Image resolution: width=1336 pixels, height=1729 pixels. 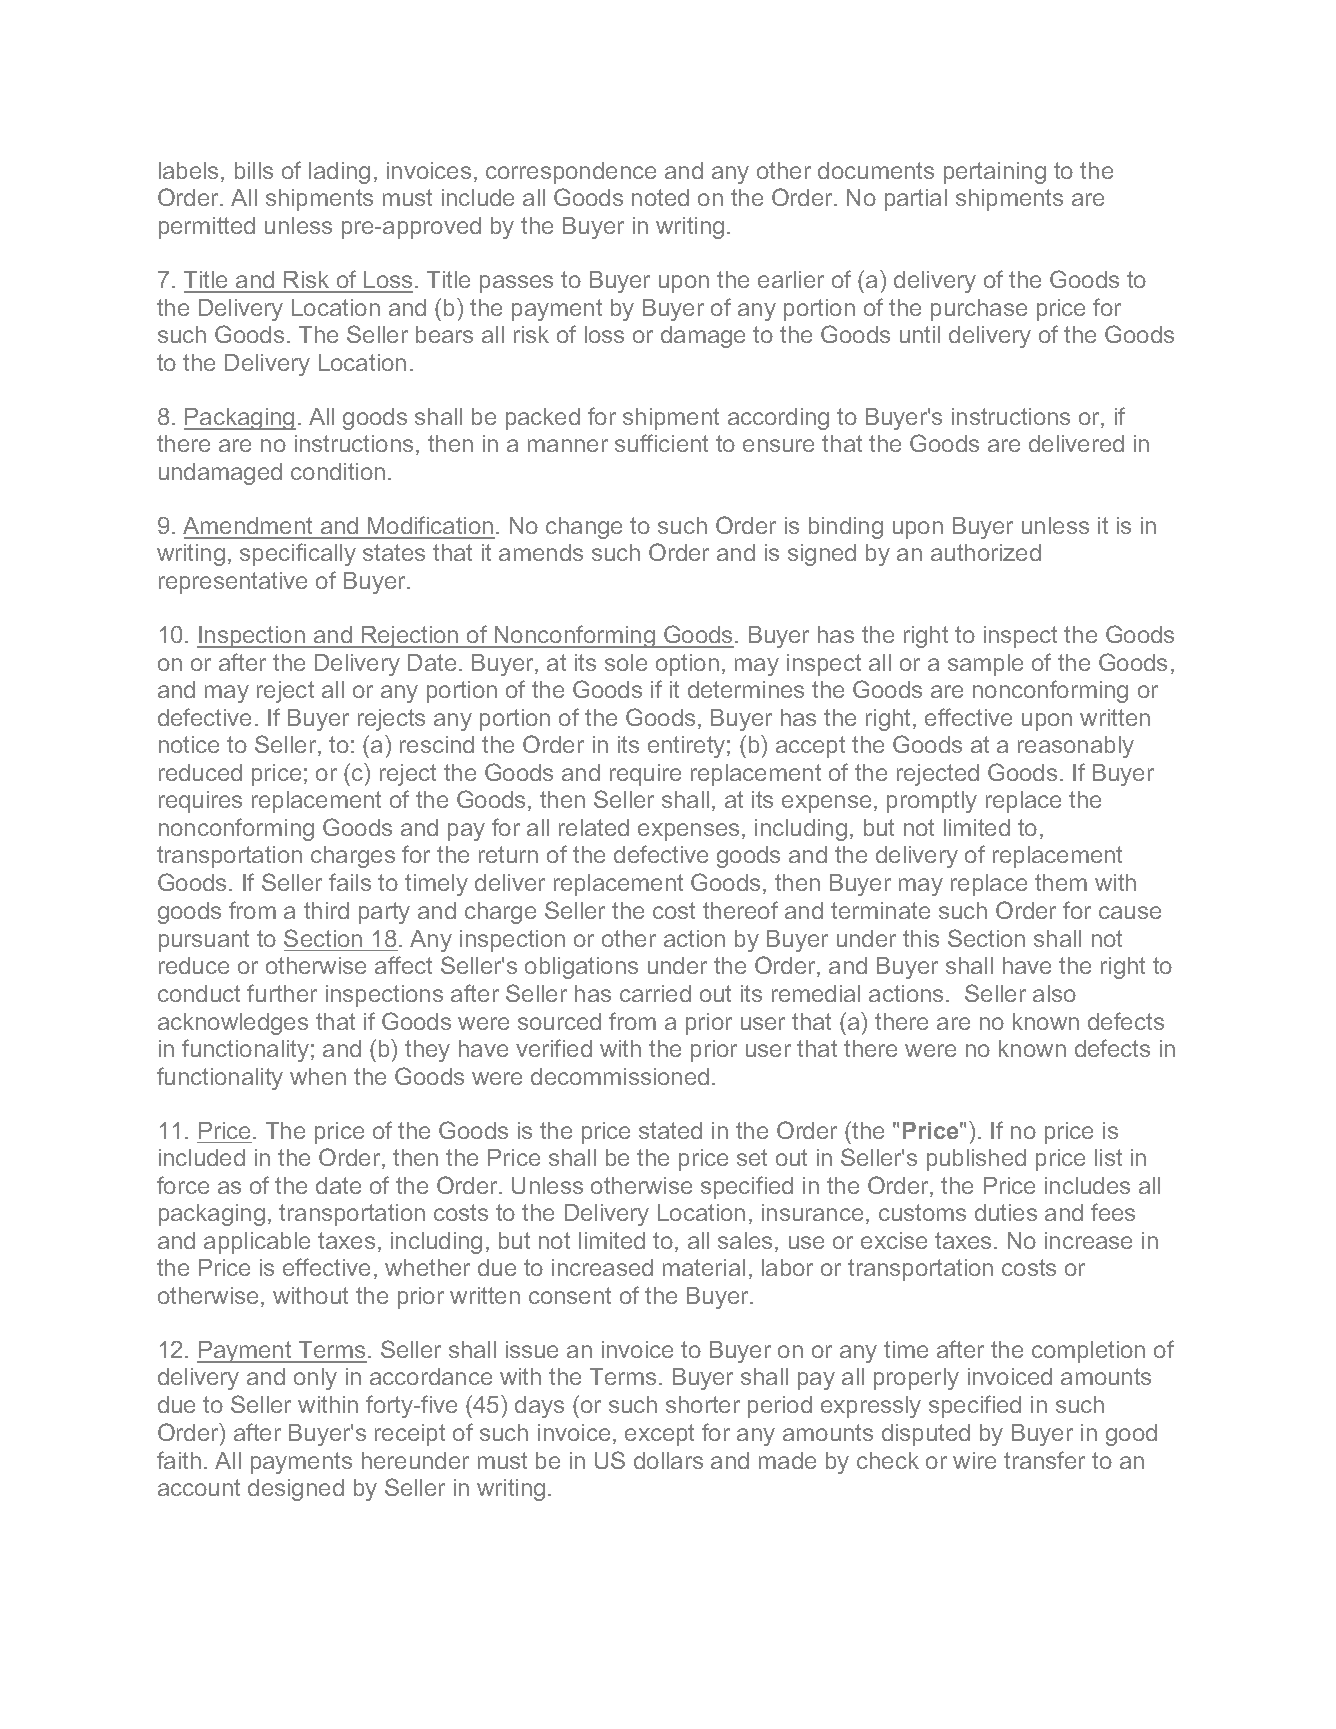 What do you see at coordinates (659, 1435) in the screenshot?
I see `except` at bounding box center [659, 1435].
